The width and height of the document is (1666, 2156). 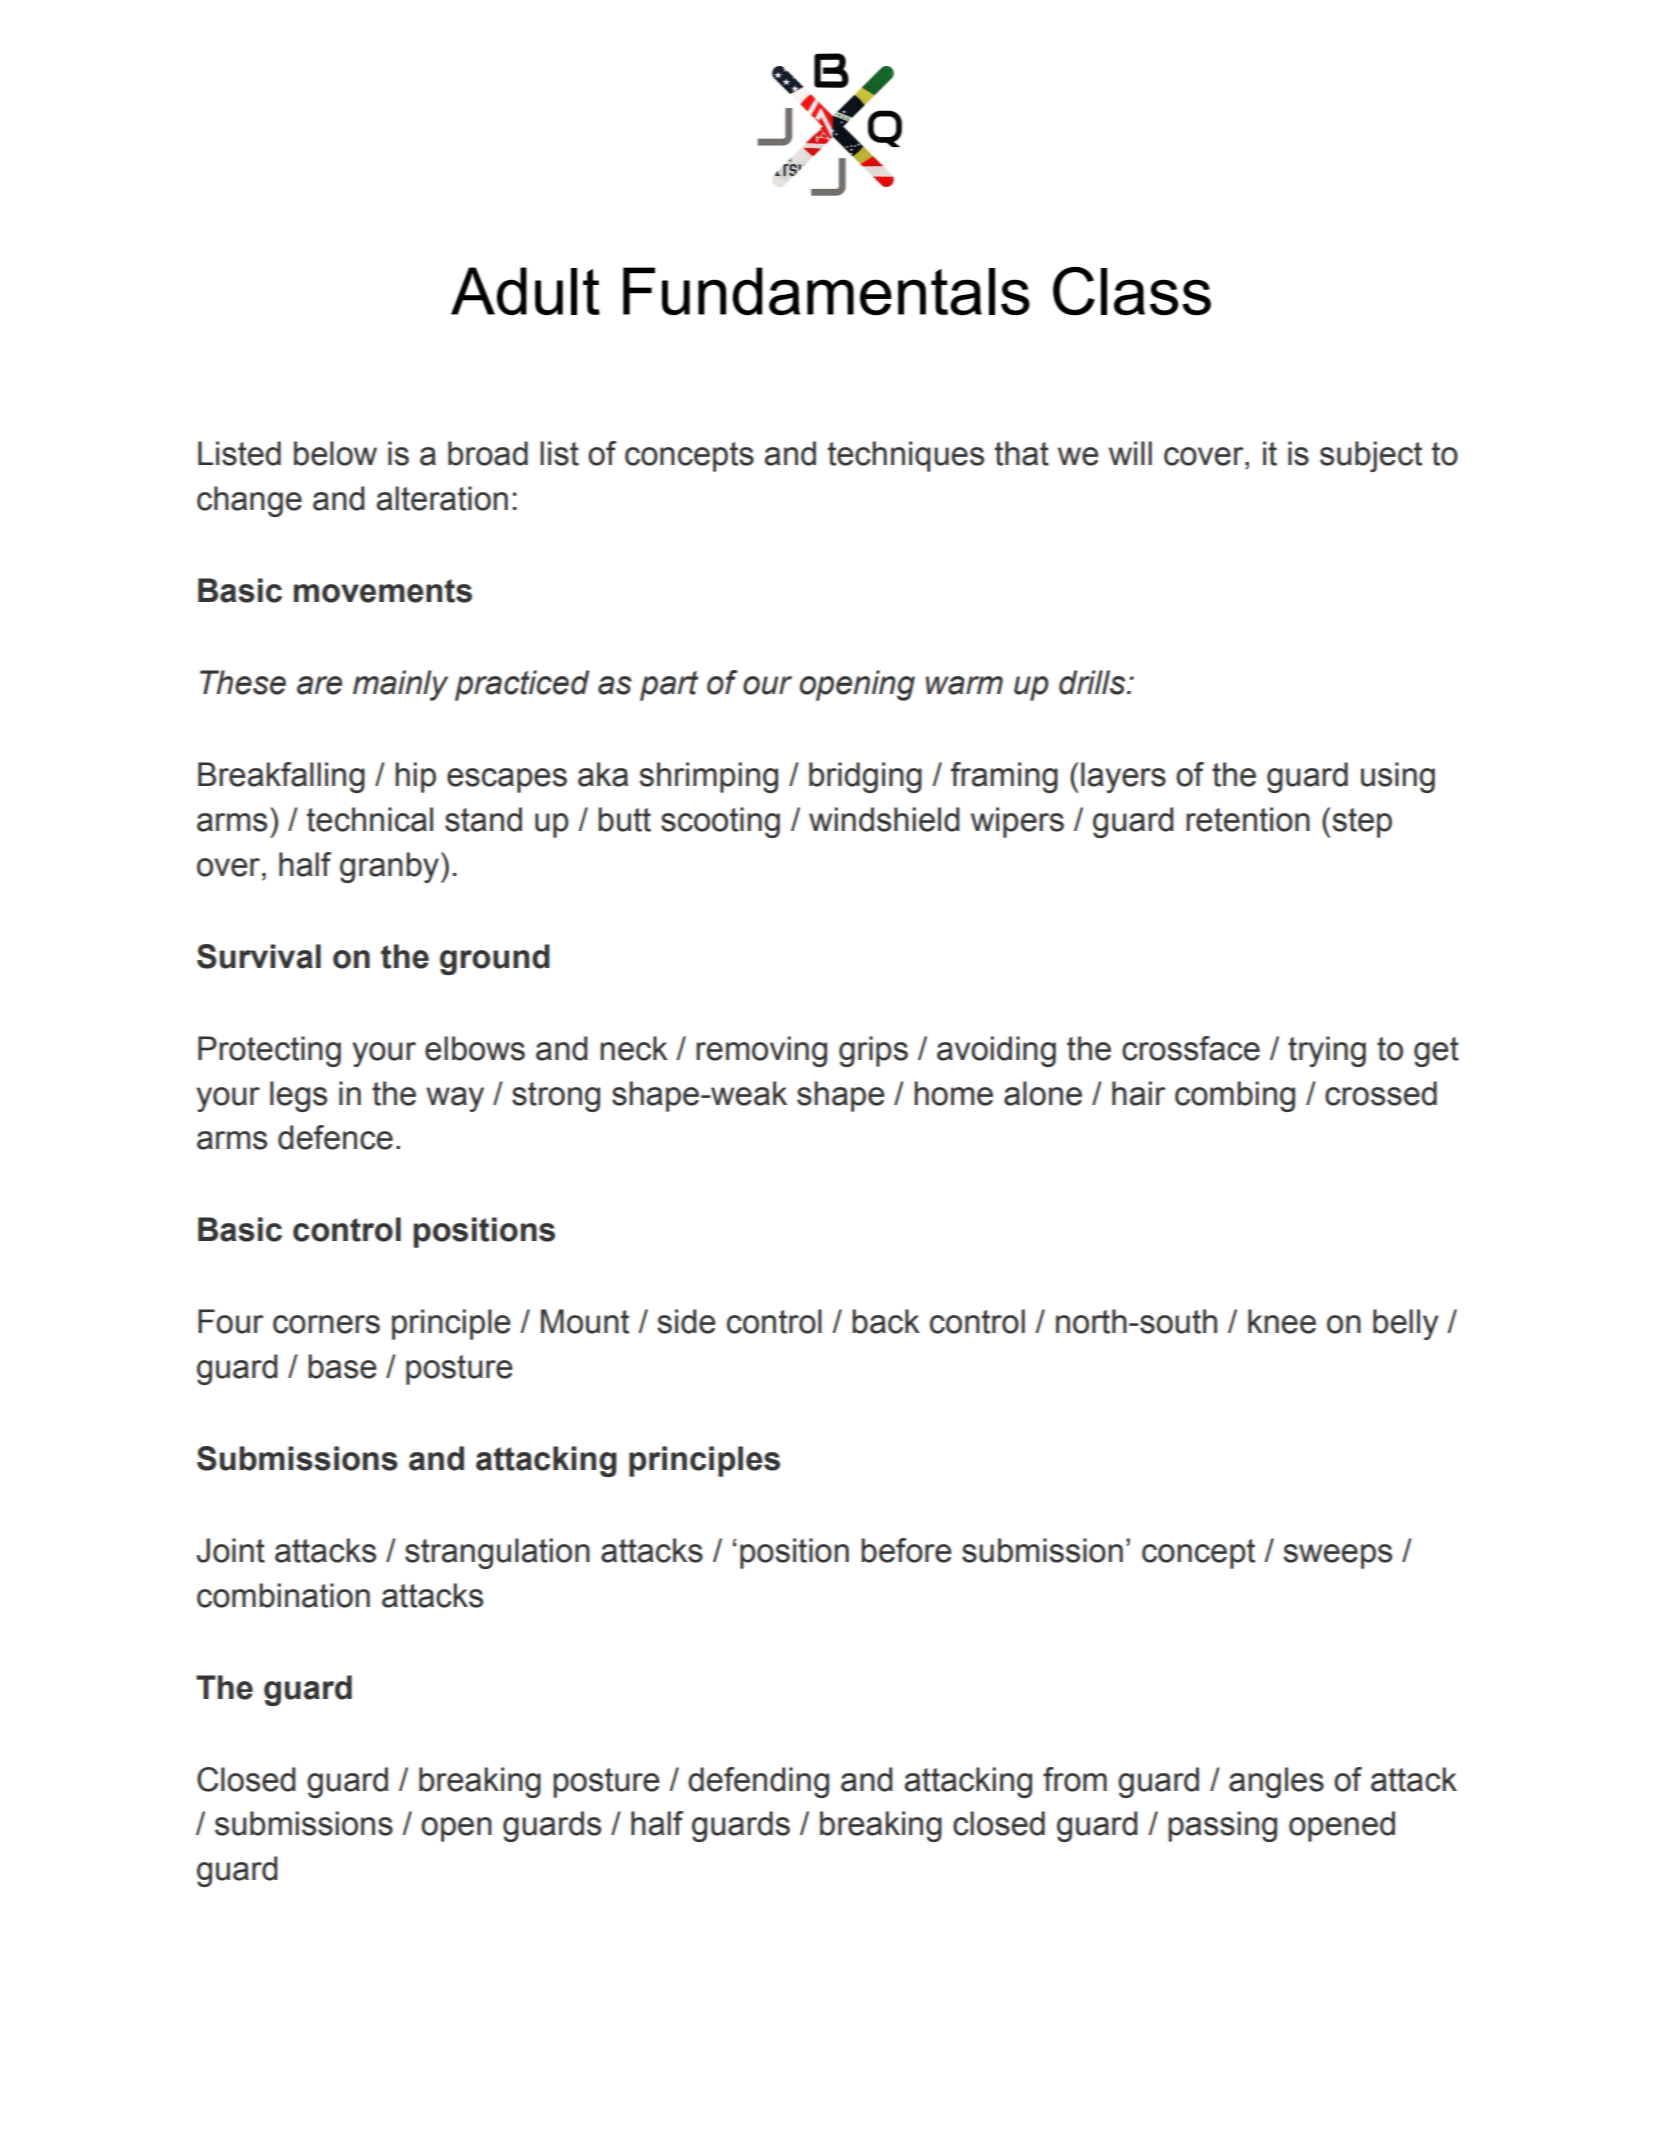 What do you see at coordinates (758, 1782) in the document?
I see `defending` at bounding box center [758, 1782].
